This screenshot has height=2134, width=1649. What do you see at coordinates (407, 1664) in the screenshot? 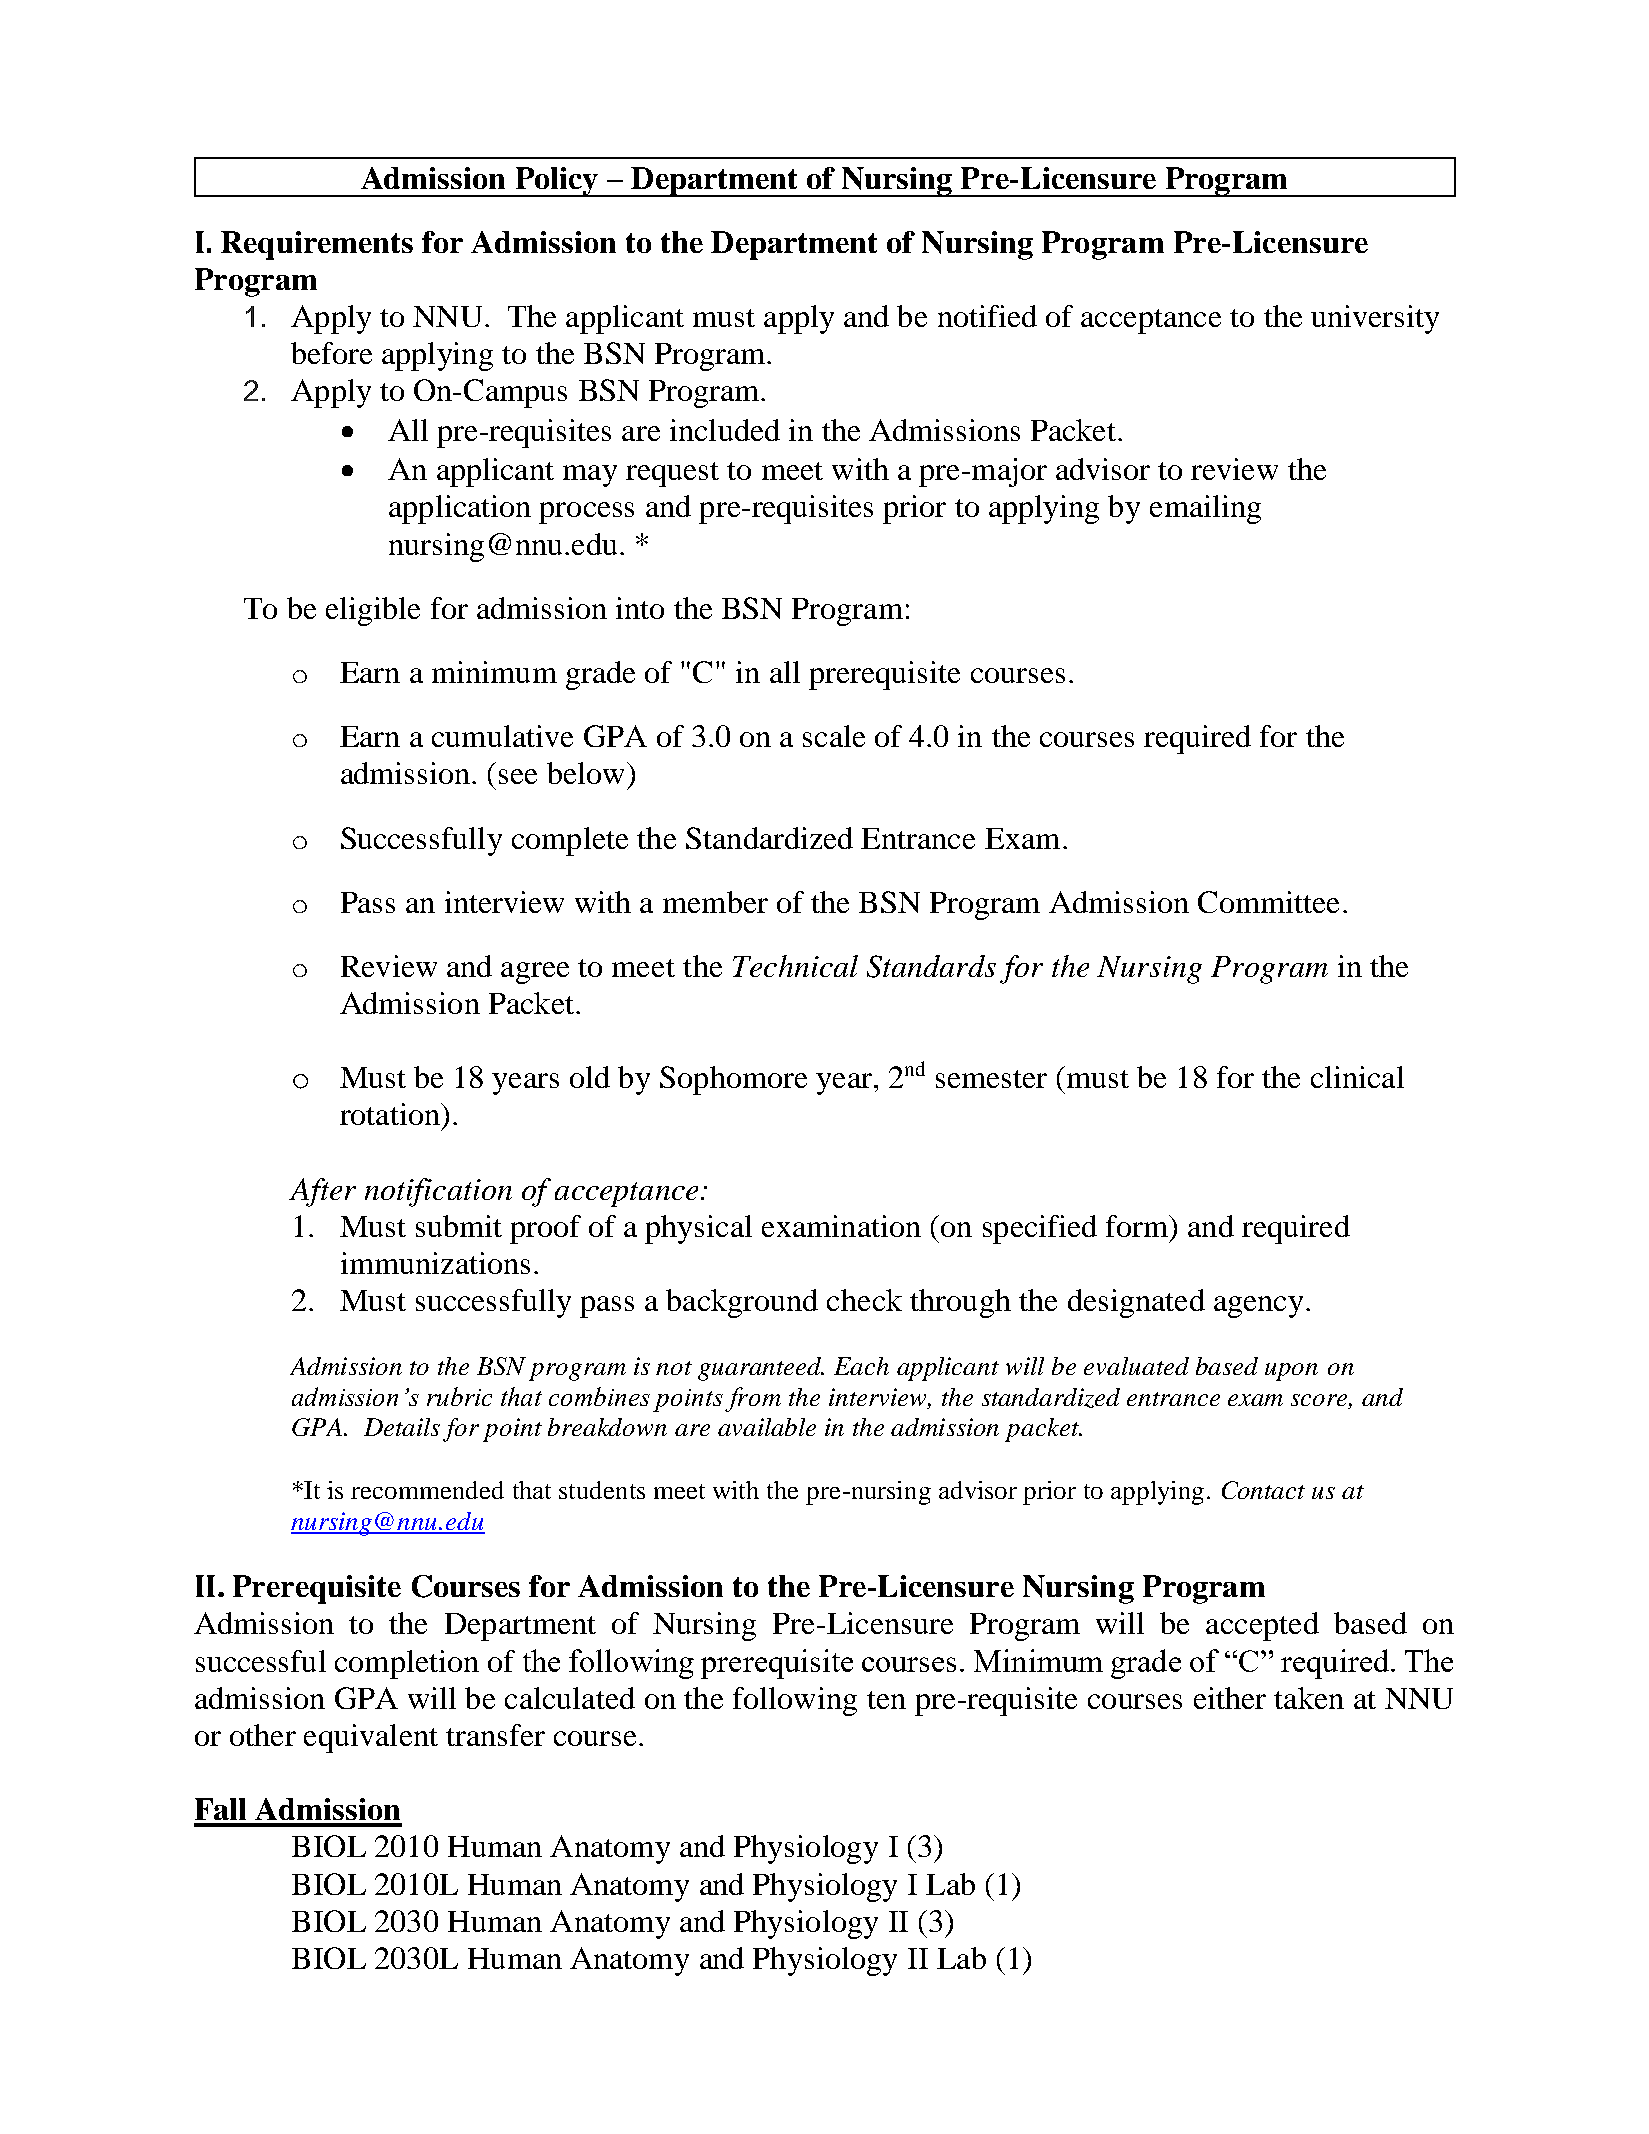
I see `completion` at bounding box center [407, 1664].
